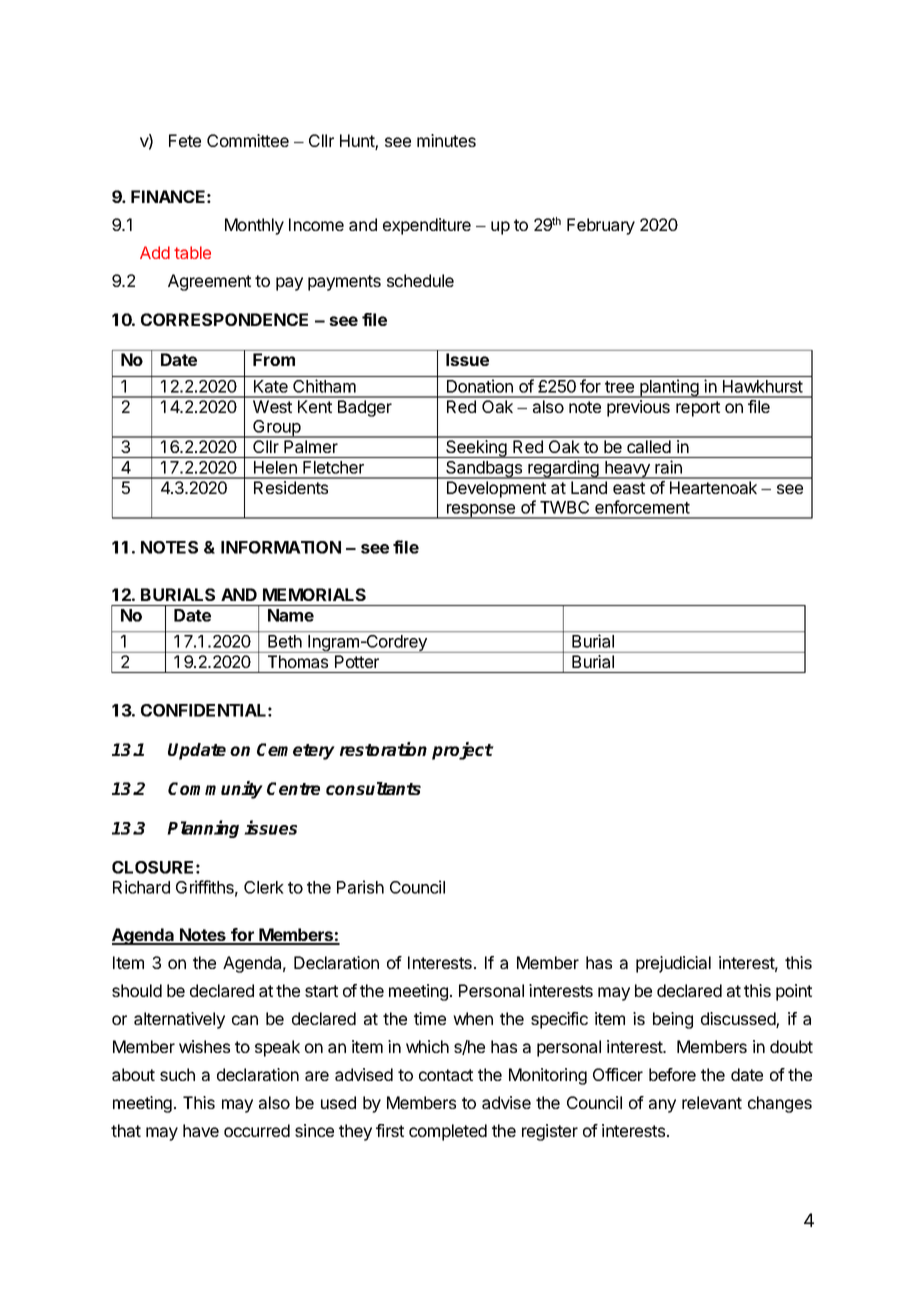 The height and width of the screenshot is (1308, 924). Describe the element at coordinates (481, 511) in the screenshot. I see `response` at that location.
